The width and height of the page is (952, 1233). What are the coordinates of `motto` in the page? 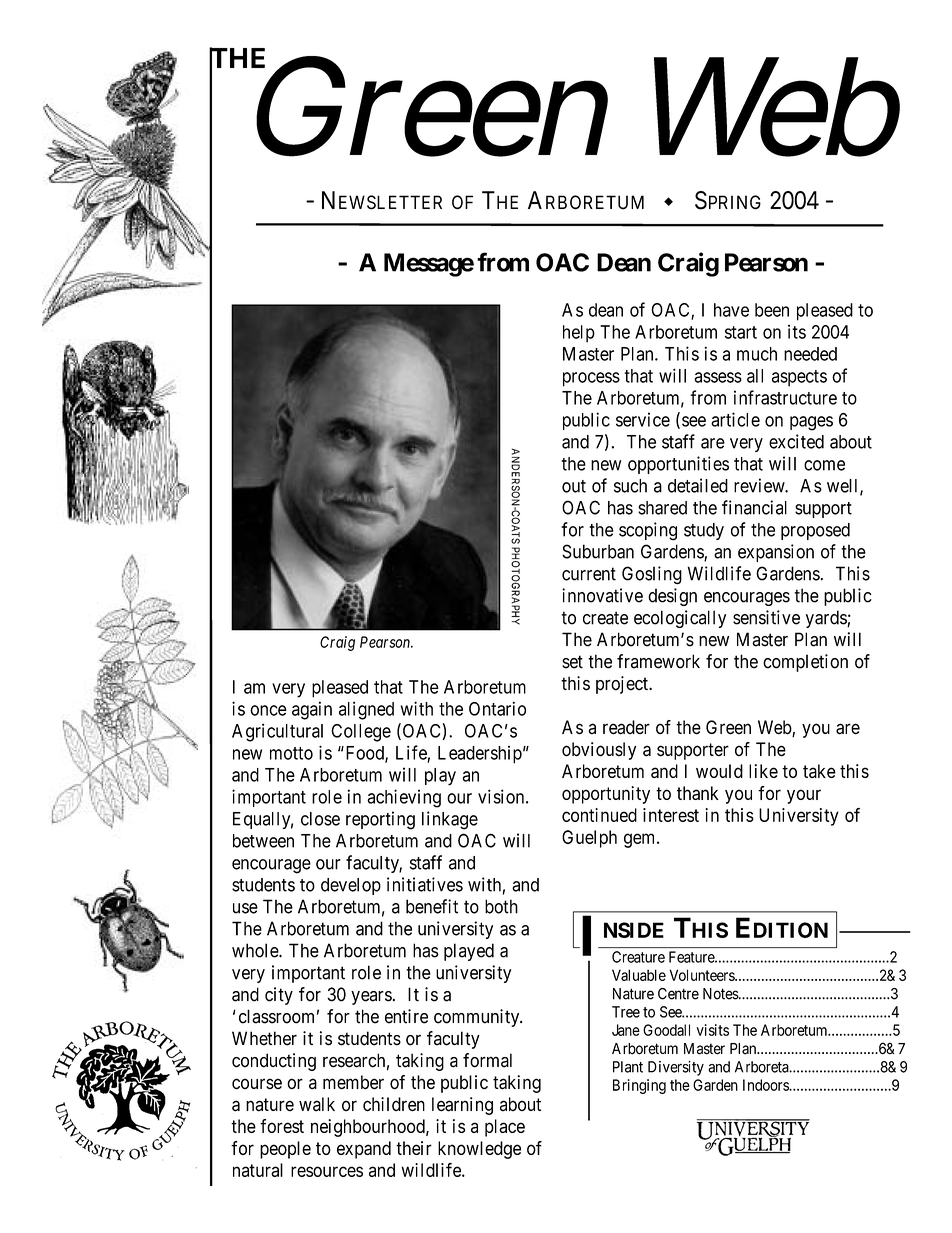 It's located at (291, 753).
